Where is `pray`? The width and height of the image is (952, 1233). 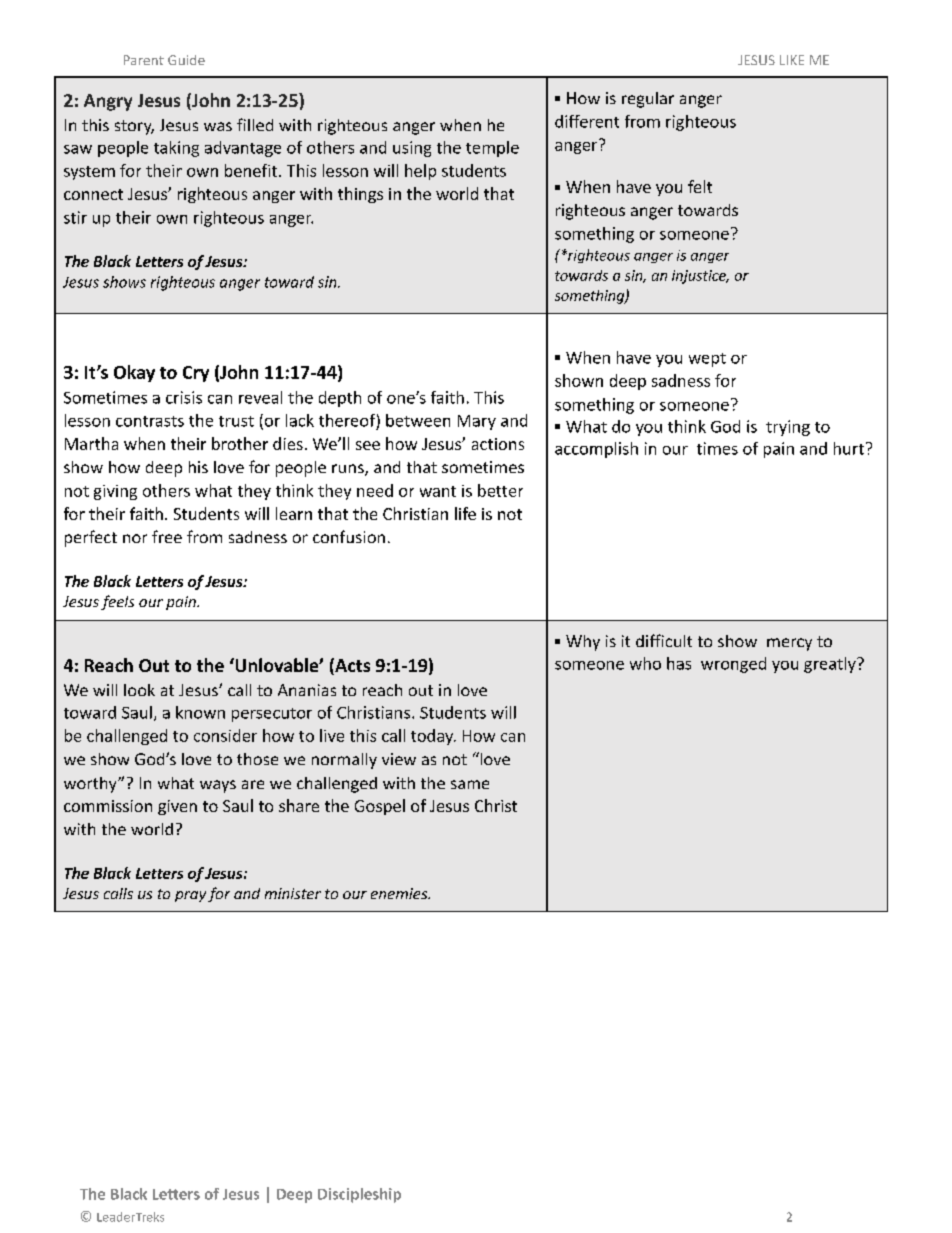 pray is located at coordinates (190, 896).
